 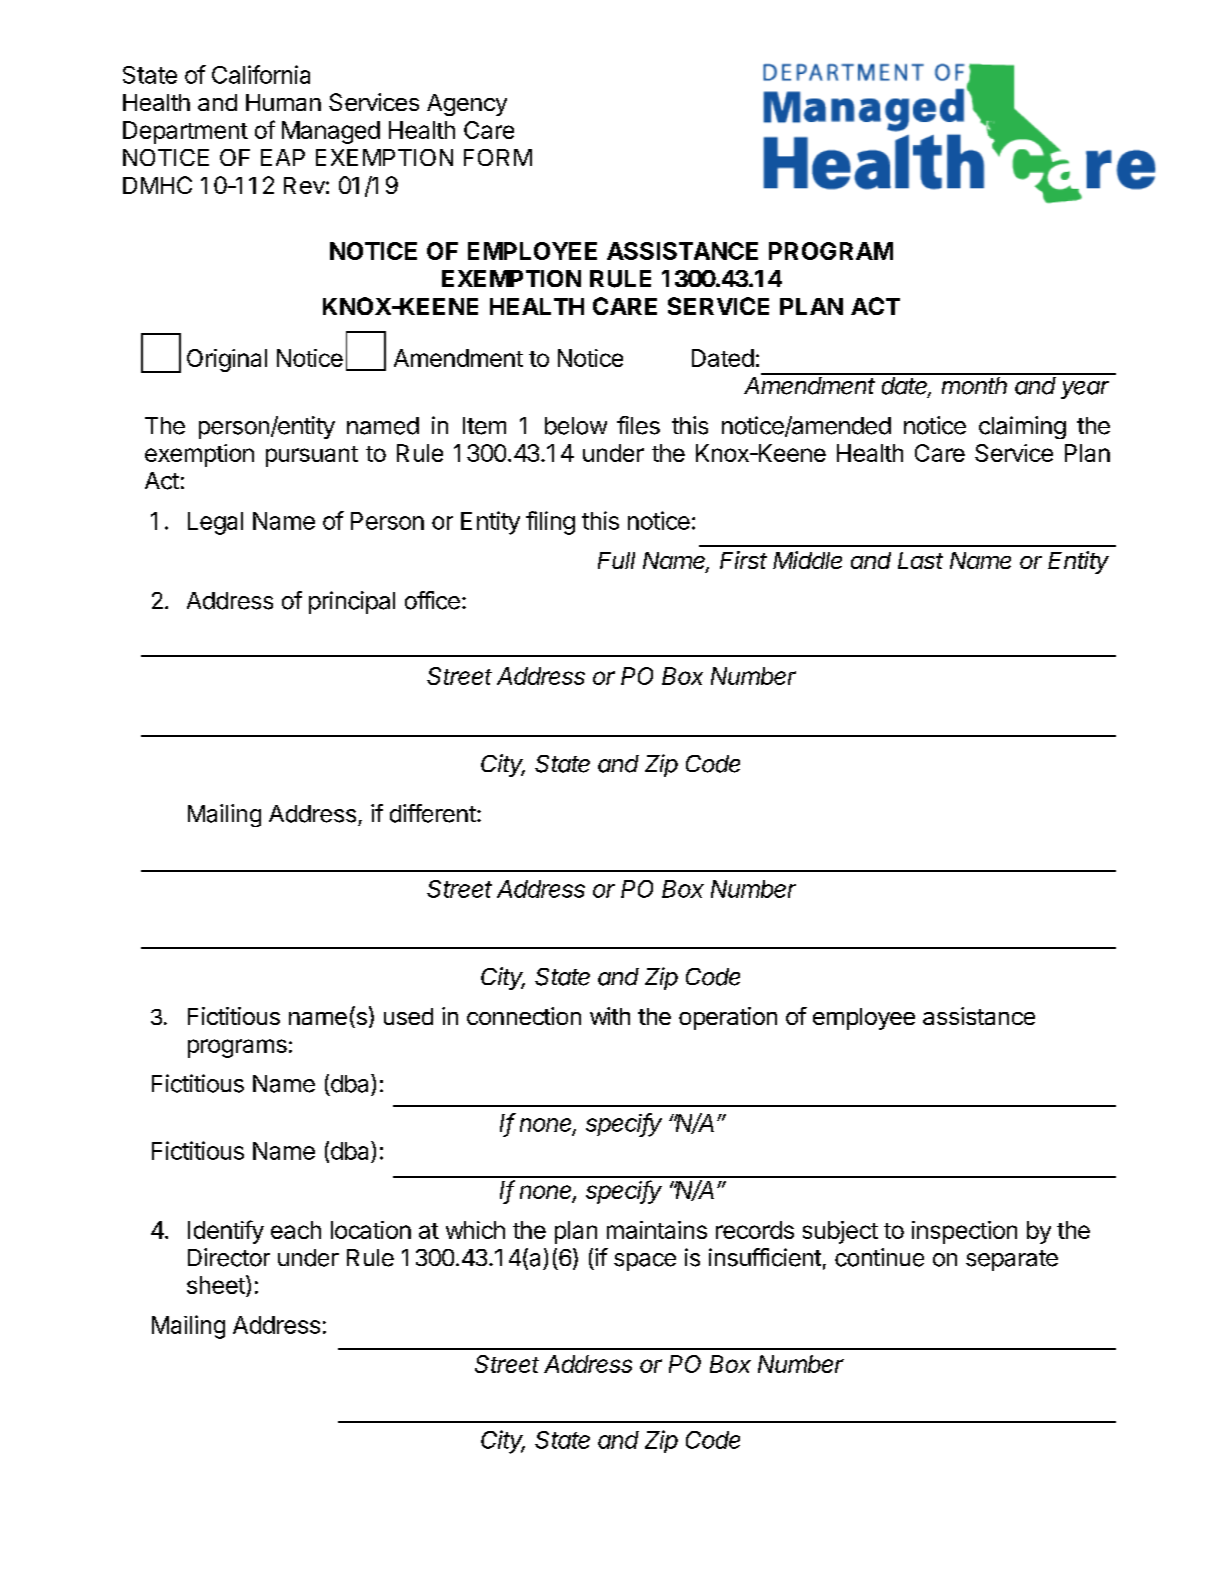 What do you see at coordinates (1085, 390) in the screenshot?
I see `year` at bounding box center [1085, 390].
